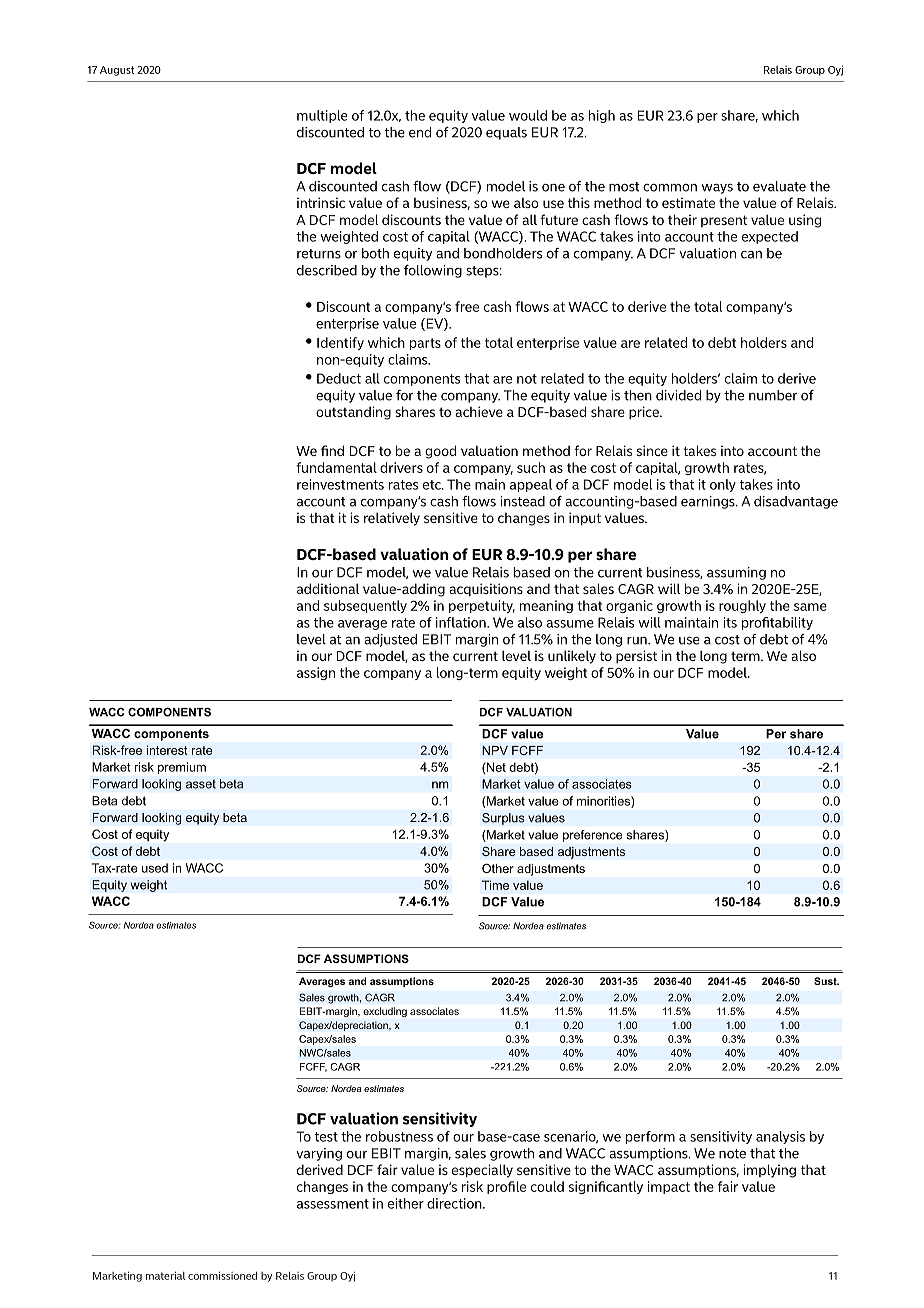 This document has height=1308, width=924. Describe the element at coordinates (455, 1203) in the document. I see `direction` at that location.
